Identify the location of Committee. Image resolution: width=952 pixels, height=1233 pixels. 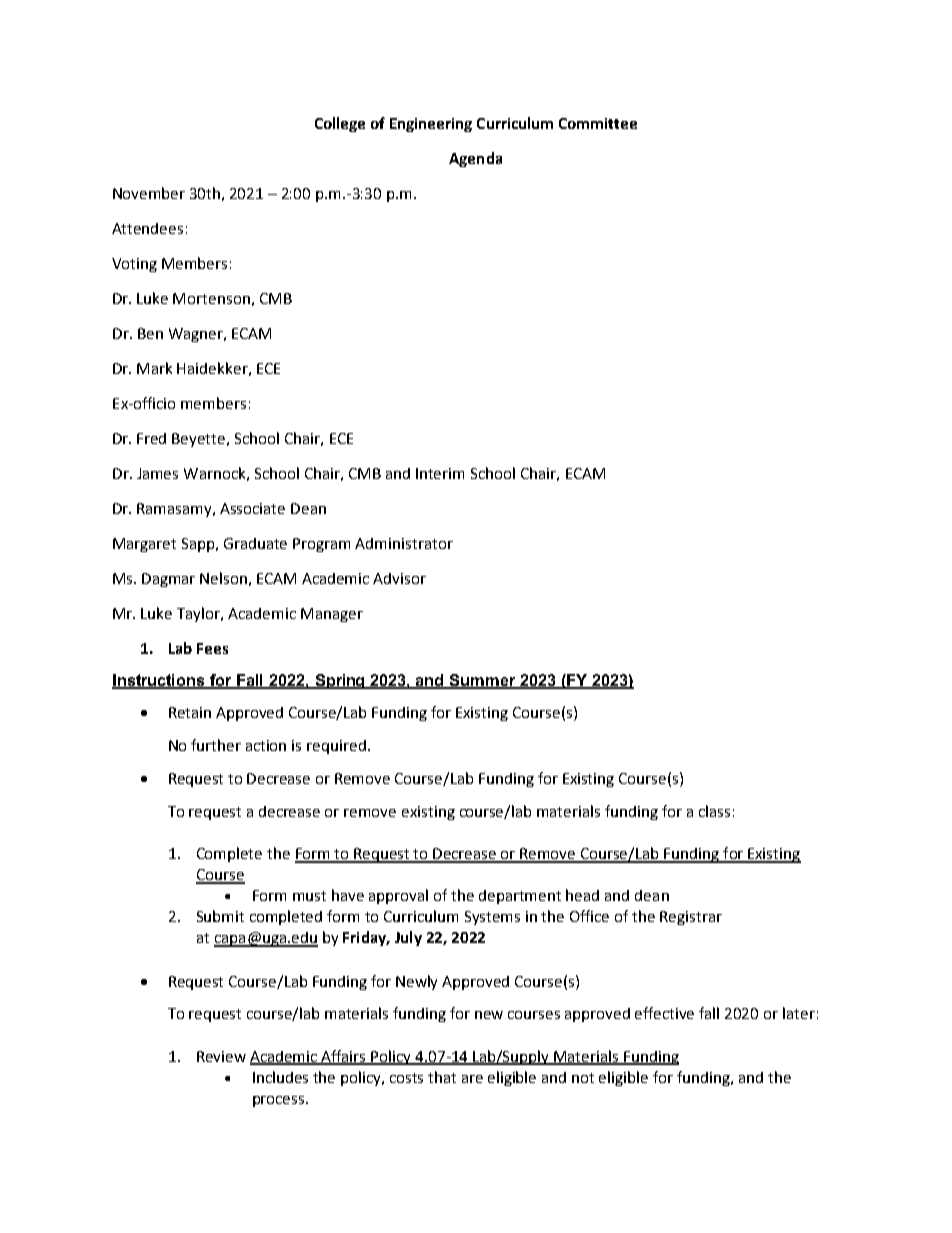
(598, 123).
